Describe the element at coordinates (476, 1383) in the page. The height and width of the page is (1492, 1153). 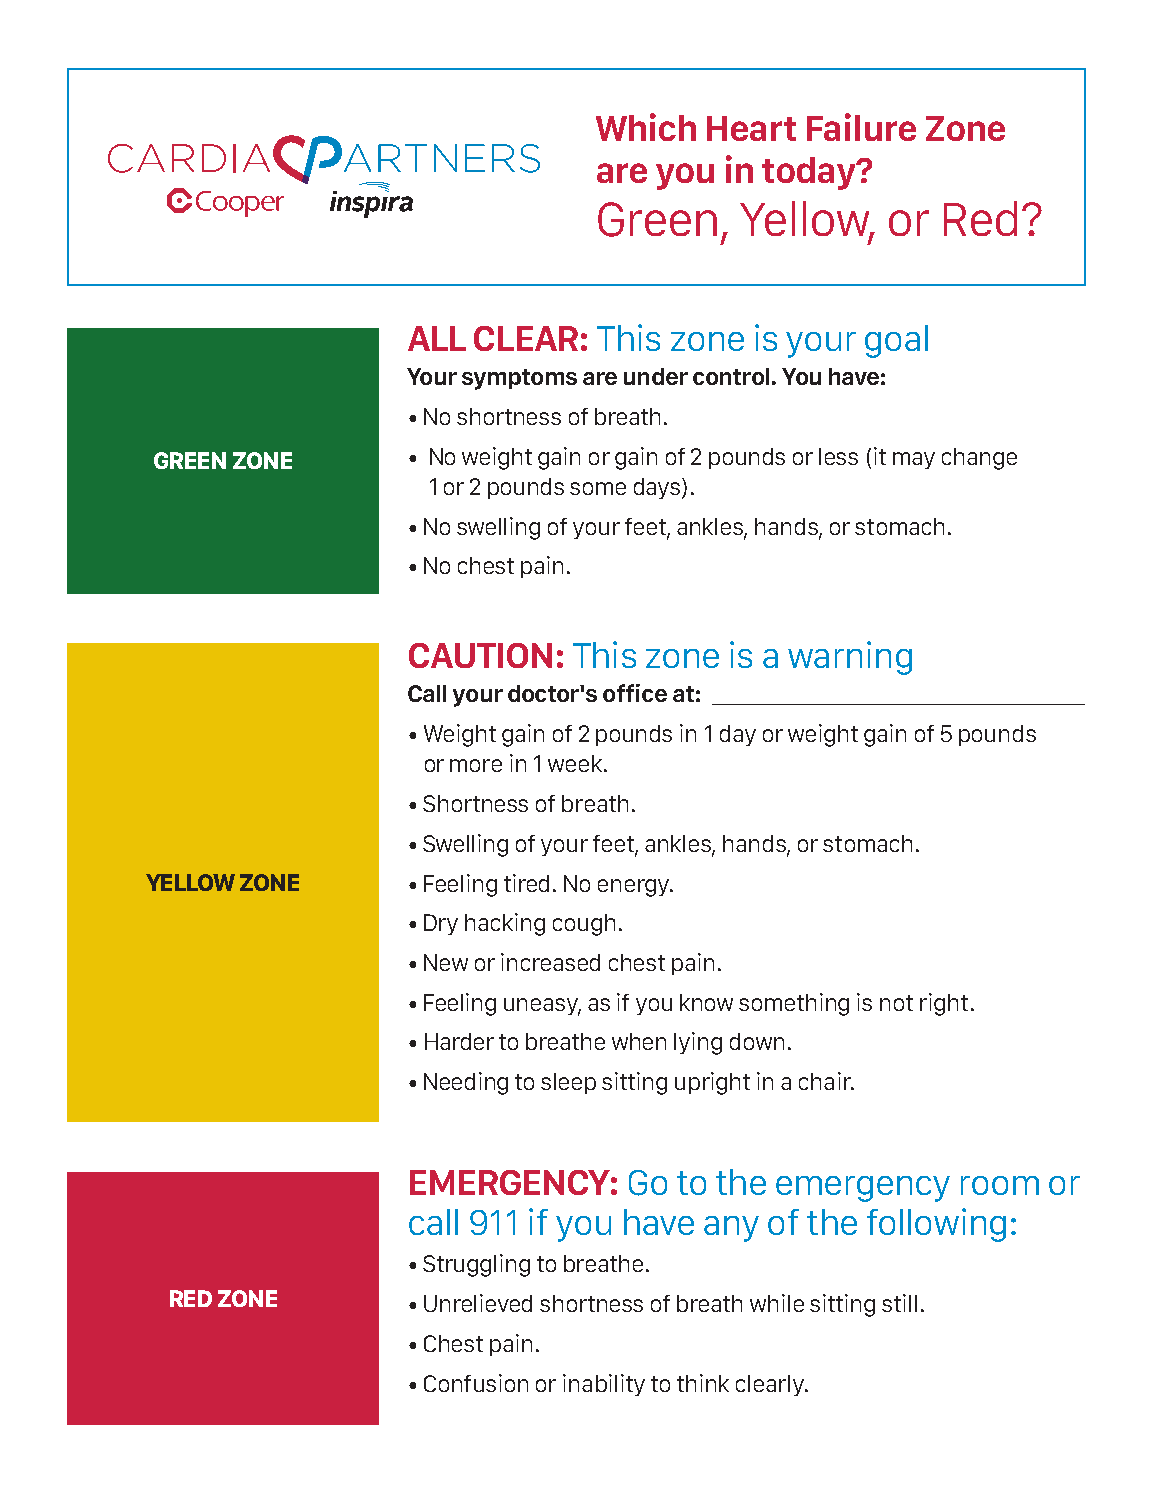
I see `Confusion` at that location.
